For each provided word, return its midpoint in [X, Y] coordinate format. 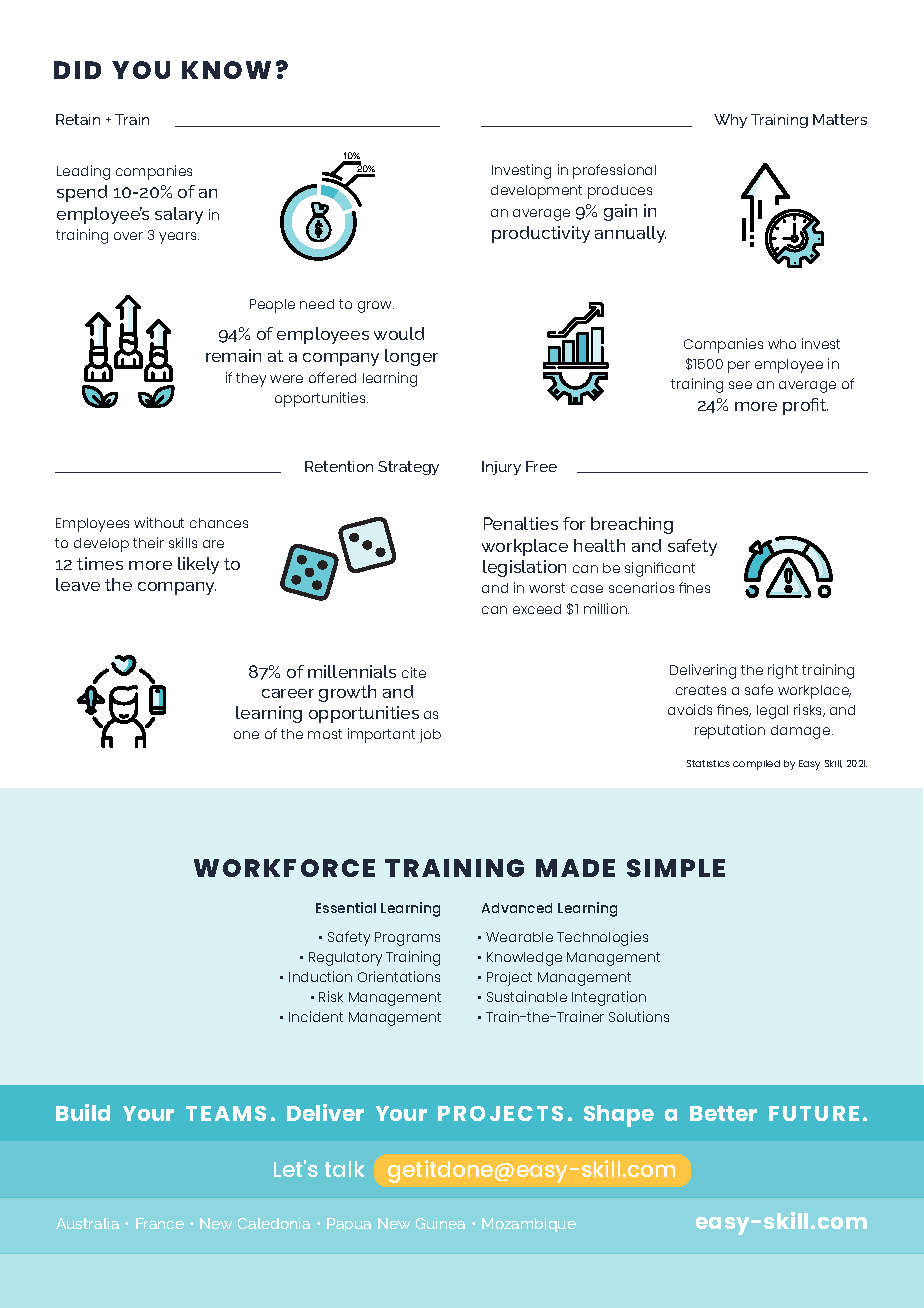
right [783, 671]
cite [414, 672]
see [740, 385]
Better [723, 1113]
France [160, 1223]
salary [179, 215]
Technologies [602, 938]
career [288, 693]
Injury [501, 468]
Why [730, 121]
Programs [407, 939]
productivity [541, 234]
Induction [320, 976]
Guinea [440, 1223]
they [251, 380]
